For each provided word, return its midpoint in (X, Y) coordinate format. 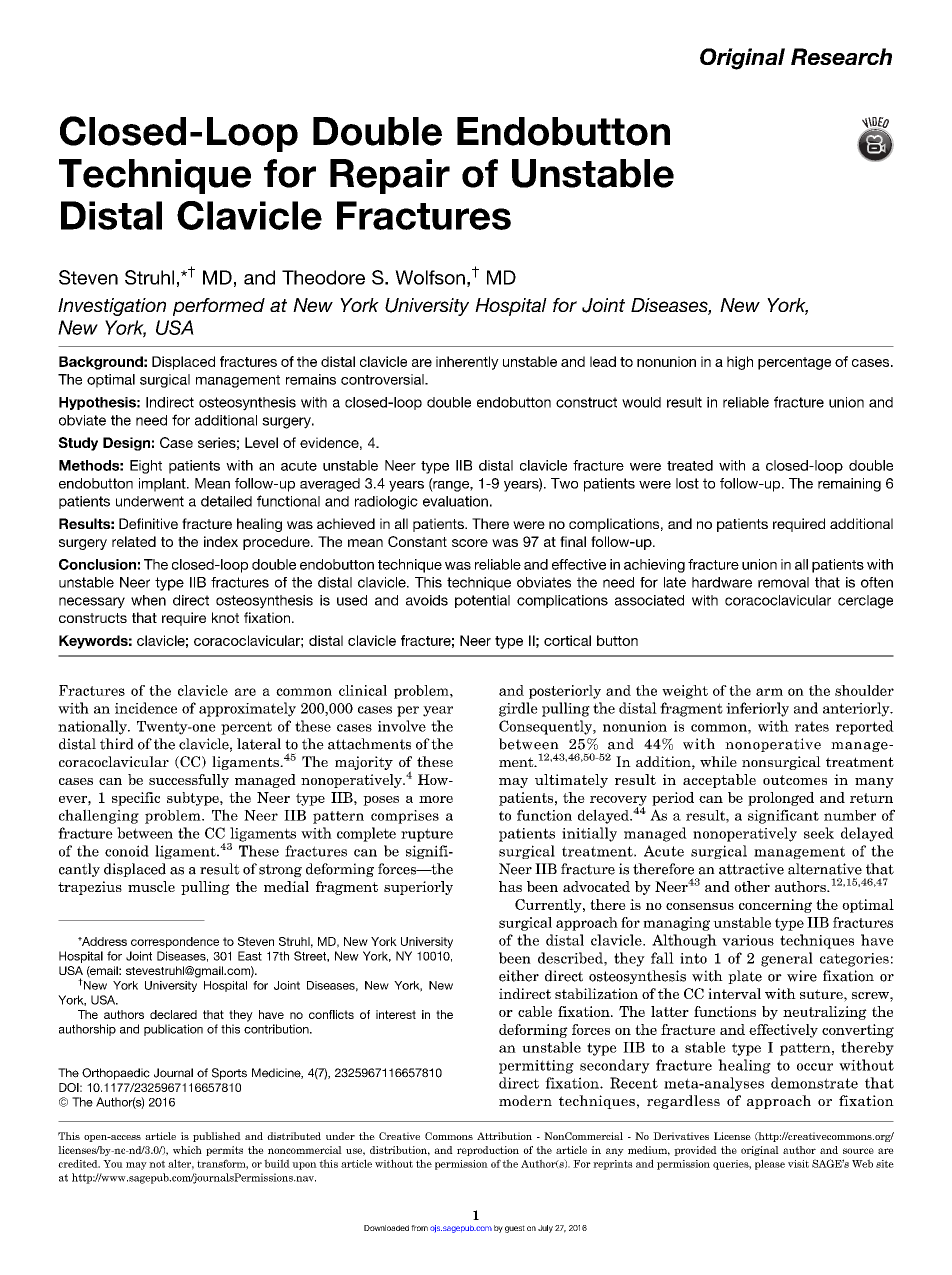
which (187, 1150)
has (510, 886)
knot (225, 617)
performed (219, 307)
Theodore (323, 277)
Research (841, 56)
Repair (390, 176)
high (740, 363)
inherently (467, 363)
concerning (775, 906)
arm (769, 692)
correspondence (175, 942)
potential (482, 601)
